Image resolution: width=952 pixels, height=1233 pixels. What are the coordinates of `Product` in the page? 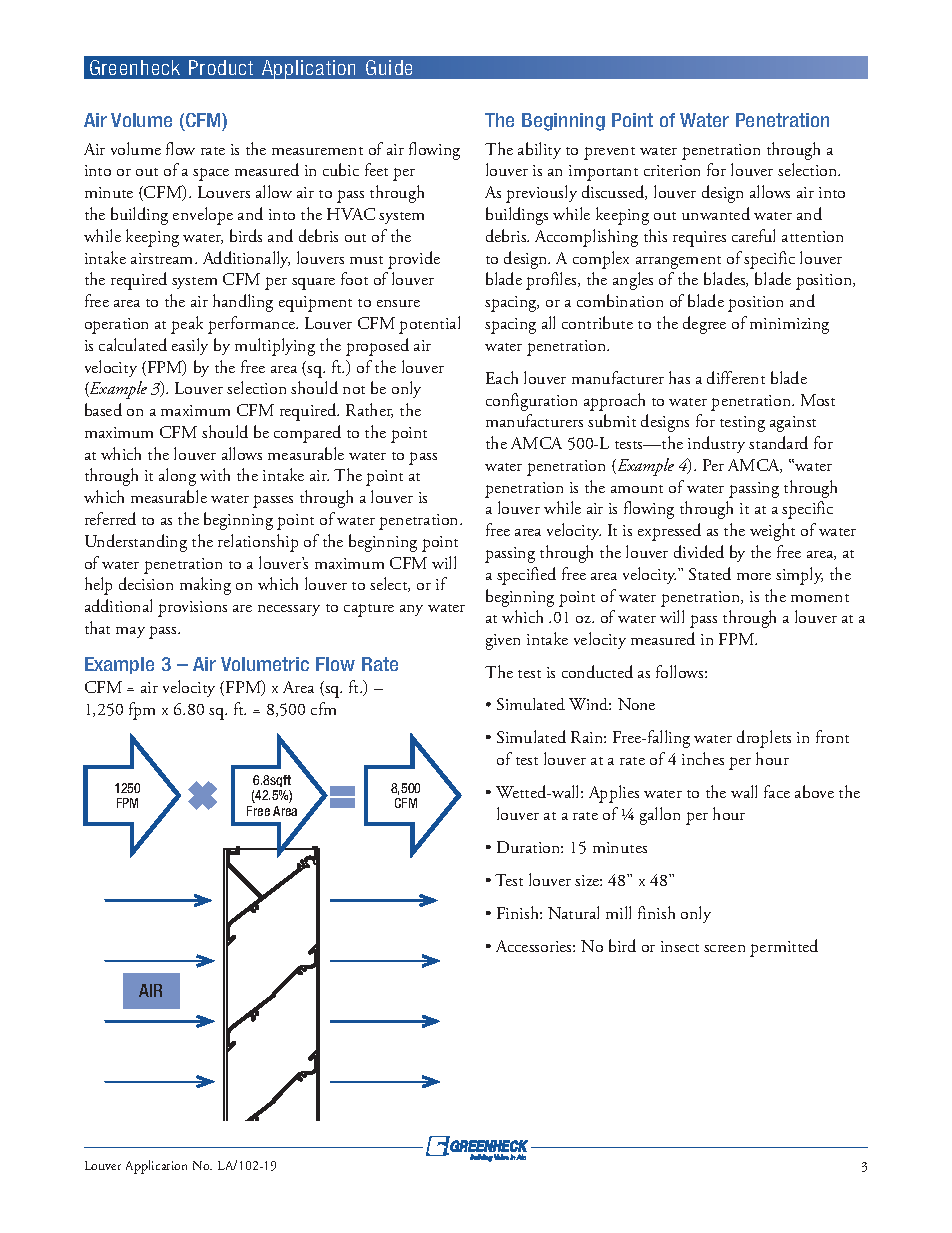 It's located at (221, 67).
